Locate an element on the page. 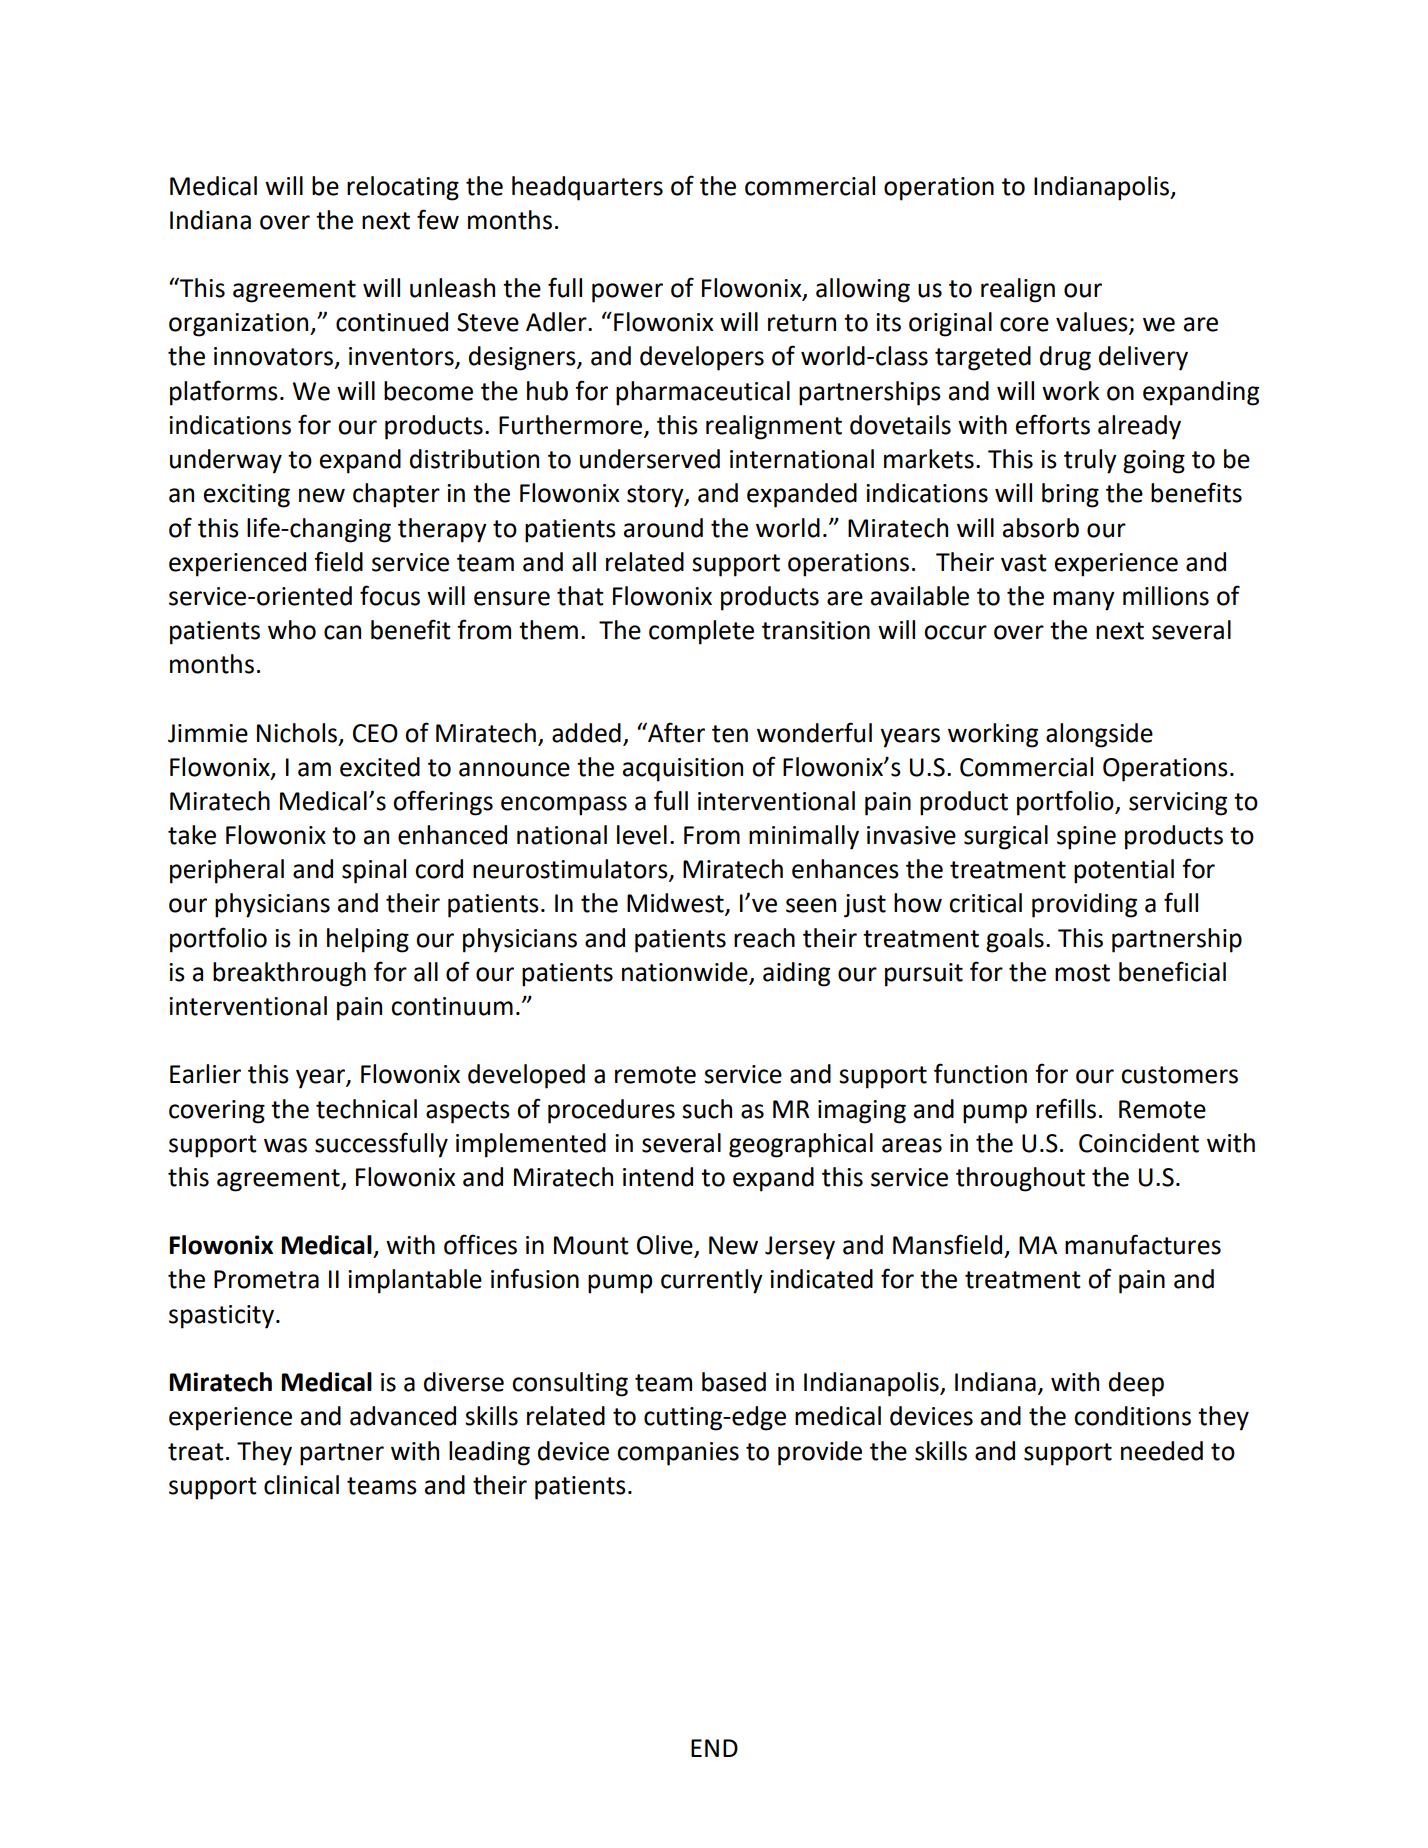  absorb is located at coordinates (1041, 528).
